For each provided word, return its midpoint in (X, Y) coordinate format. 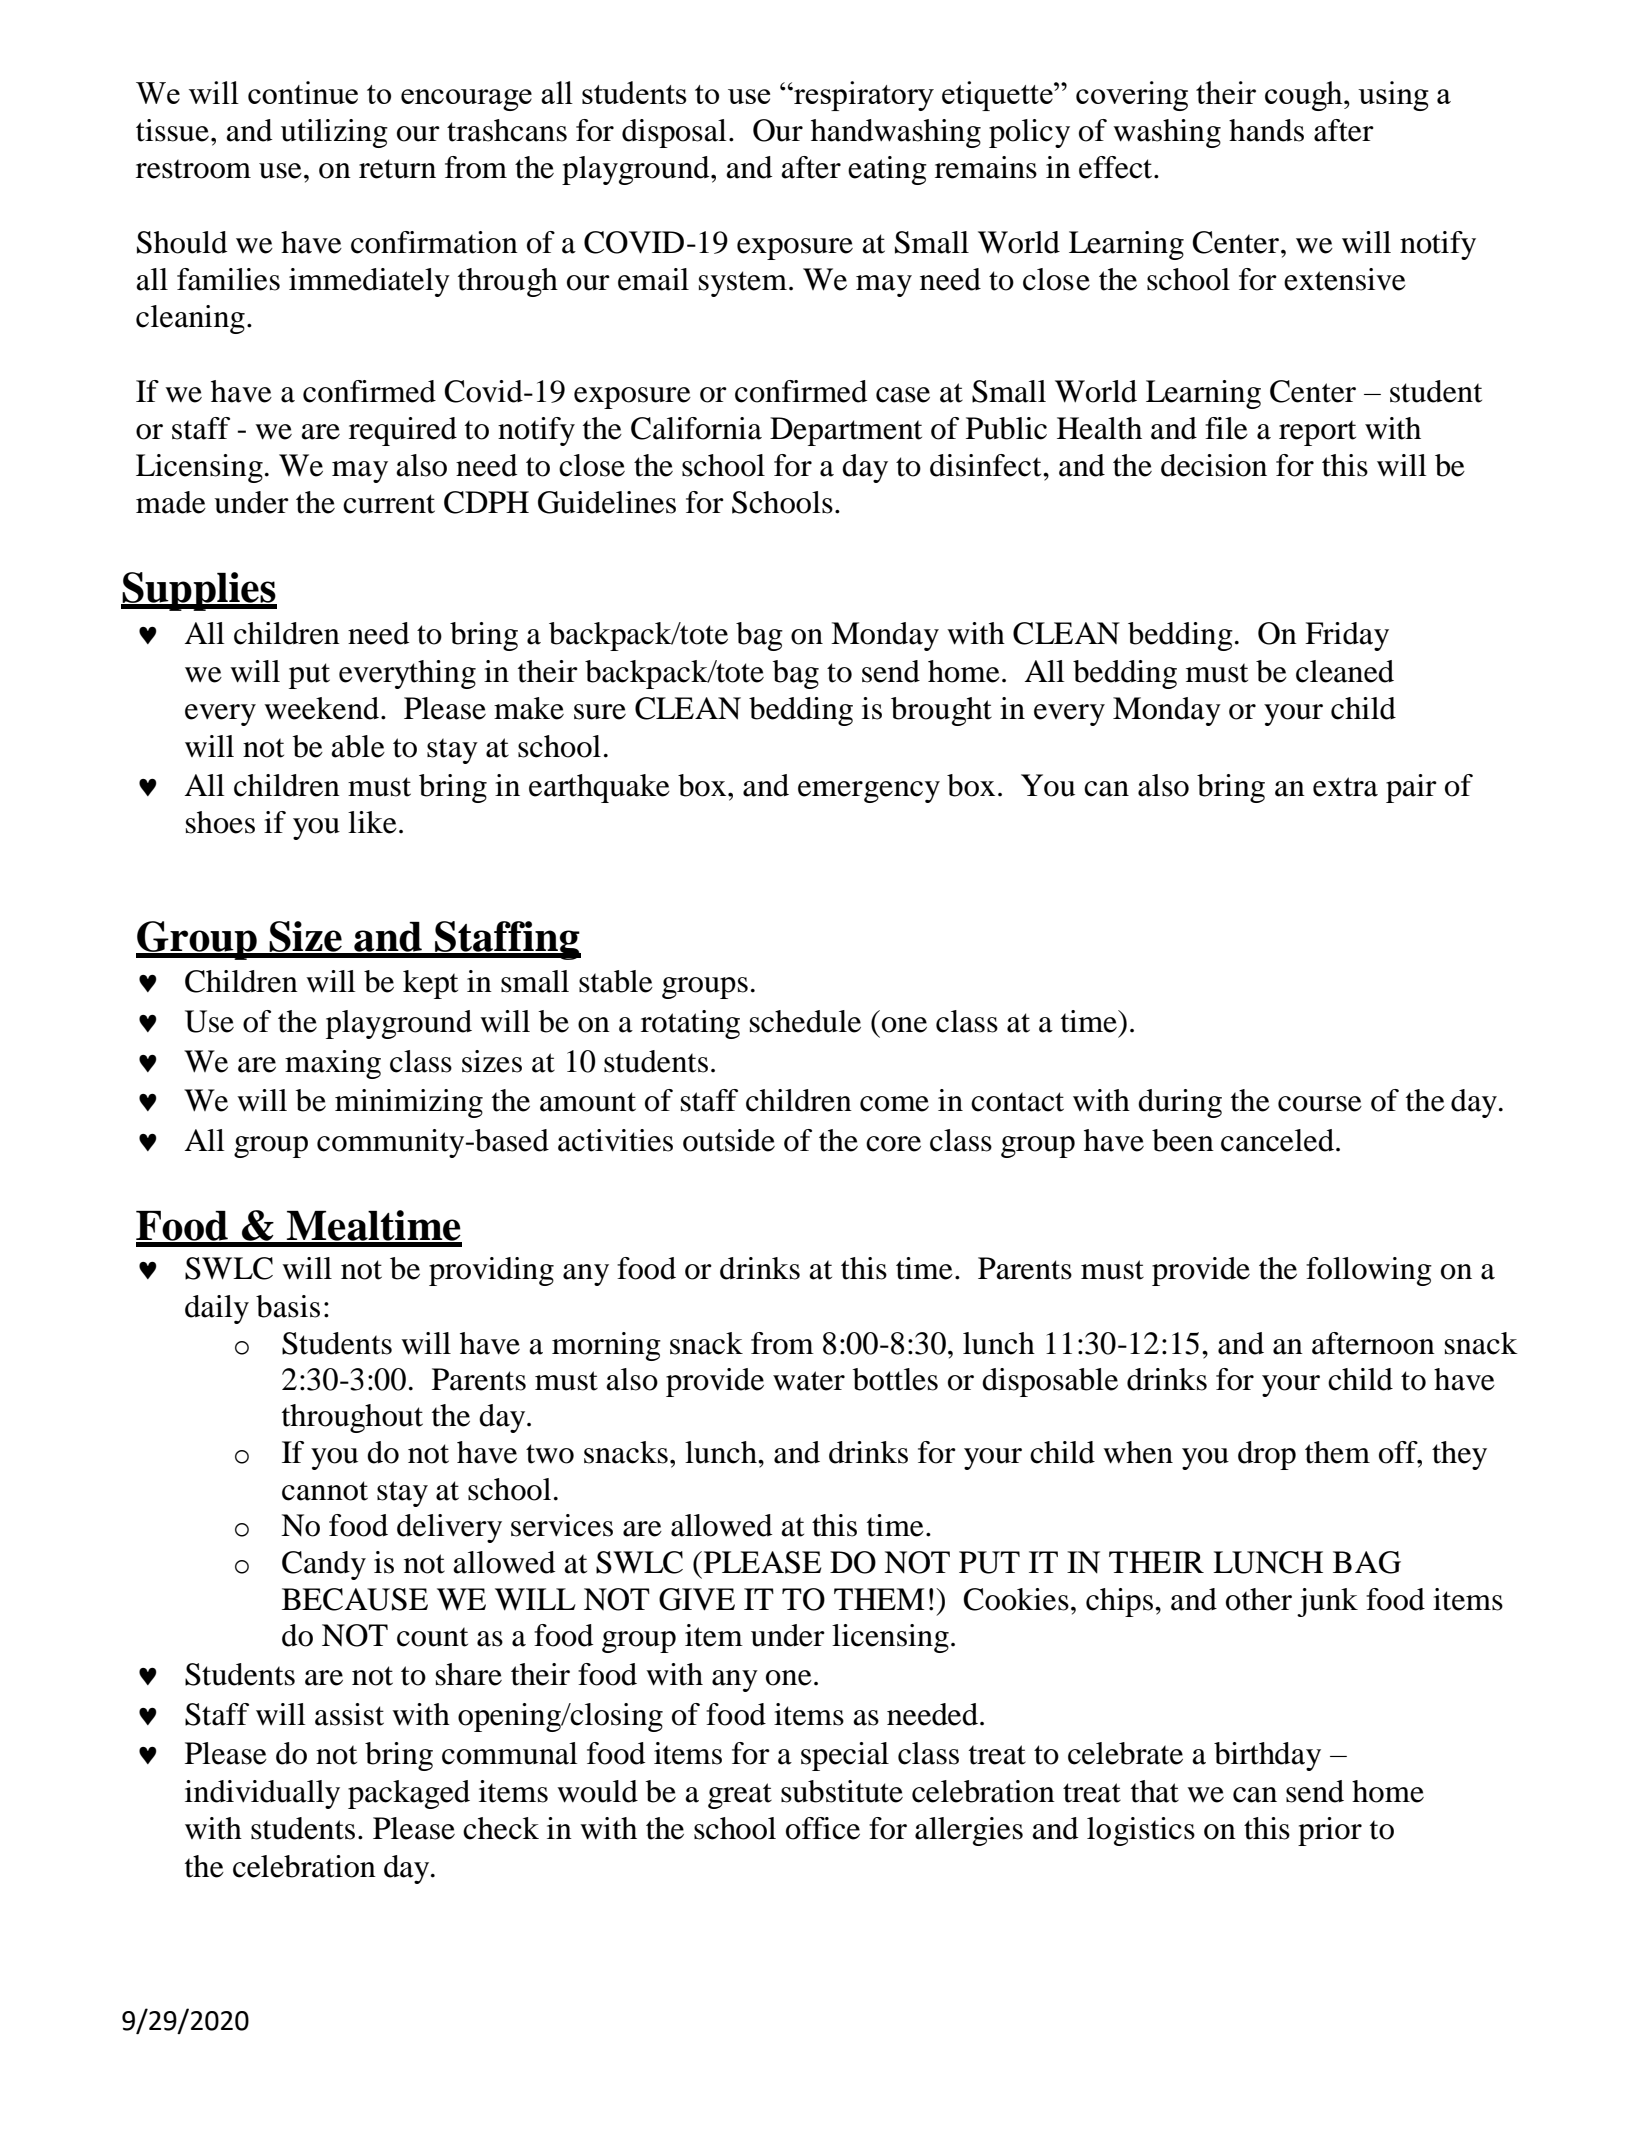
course (1320, 1104)
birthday (1267, 1756)
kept (430, 984)
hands (1266, 130)
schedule (805, 1021)
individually (262, 1794)
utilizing (334, 133)
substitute (842, 1791)
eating (887, 170)
